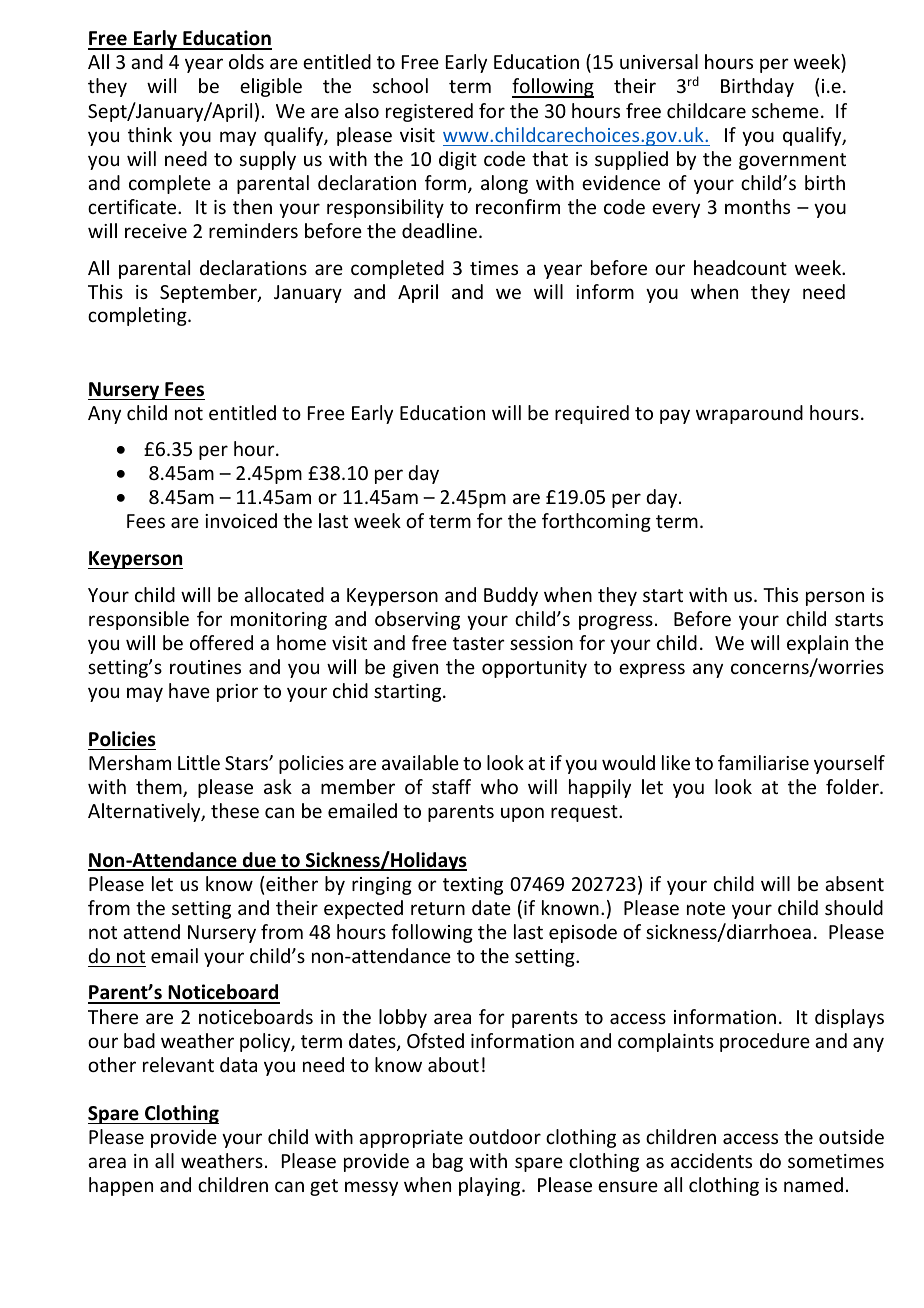 This page has width=924, height=1308. What do you see at coordinates (499, 786) in the page?
I see `who` at bounding box center [499, 786].
